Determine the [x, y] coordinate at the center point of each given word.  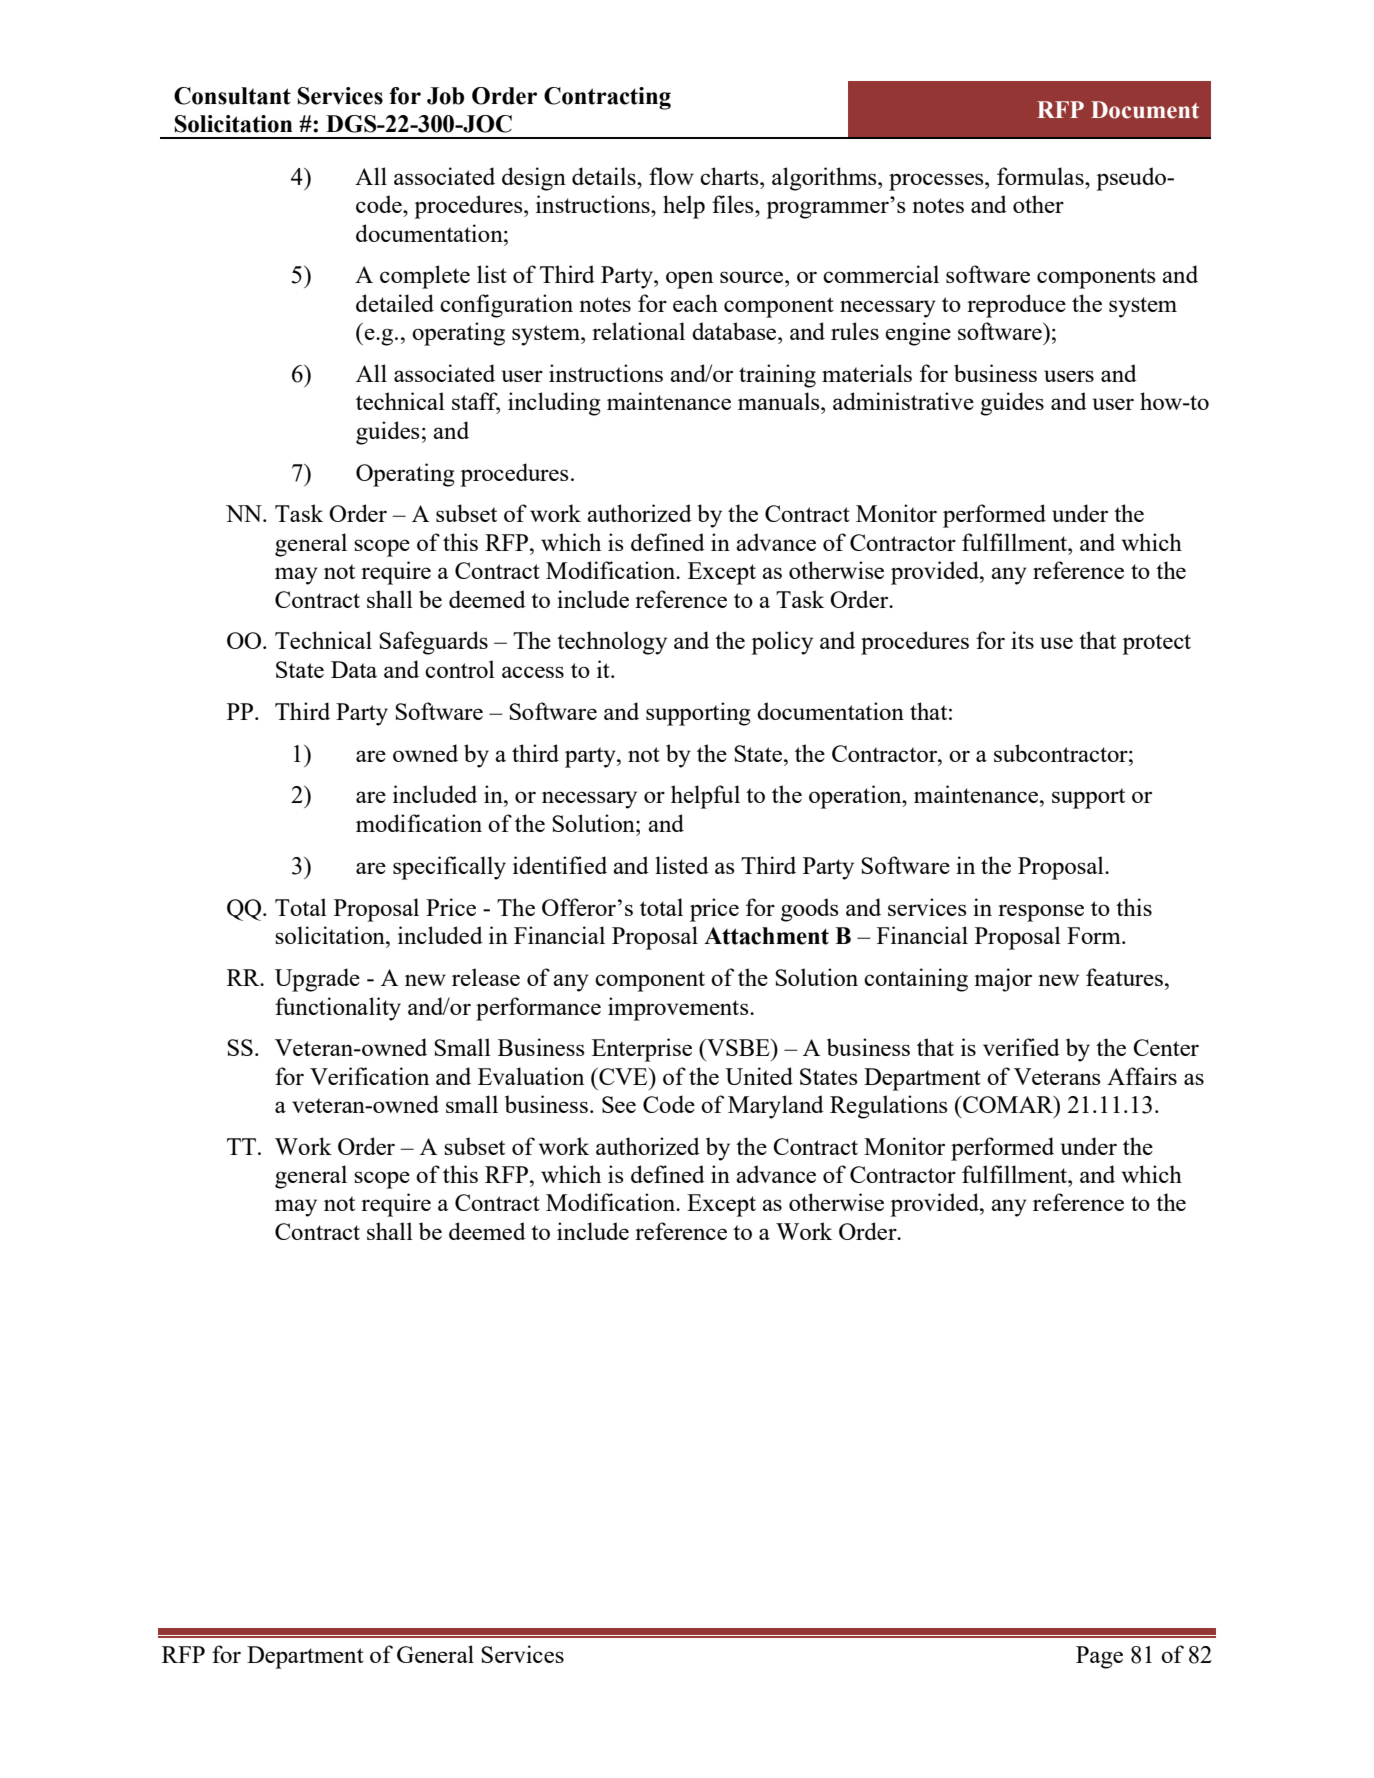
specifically [449, 868]
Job [445, 96]
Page [1099, 1657]
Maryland [776, 1107]
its [1022, 640]
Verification [369, 1076]
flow [671, 176]
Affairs [1142, 1076]
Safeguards [433, 643]
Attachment [766, 936]
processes [937, 182]
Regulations [889, 1107]
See [619, 1104]
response [1041, 913]
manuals [780, 401]
